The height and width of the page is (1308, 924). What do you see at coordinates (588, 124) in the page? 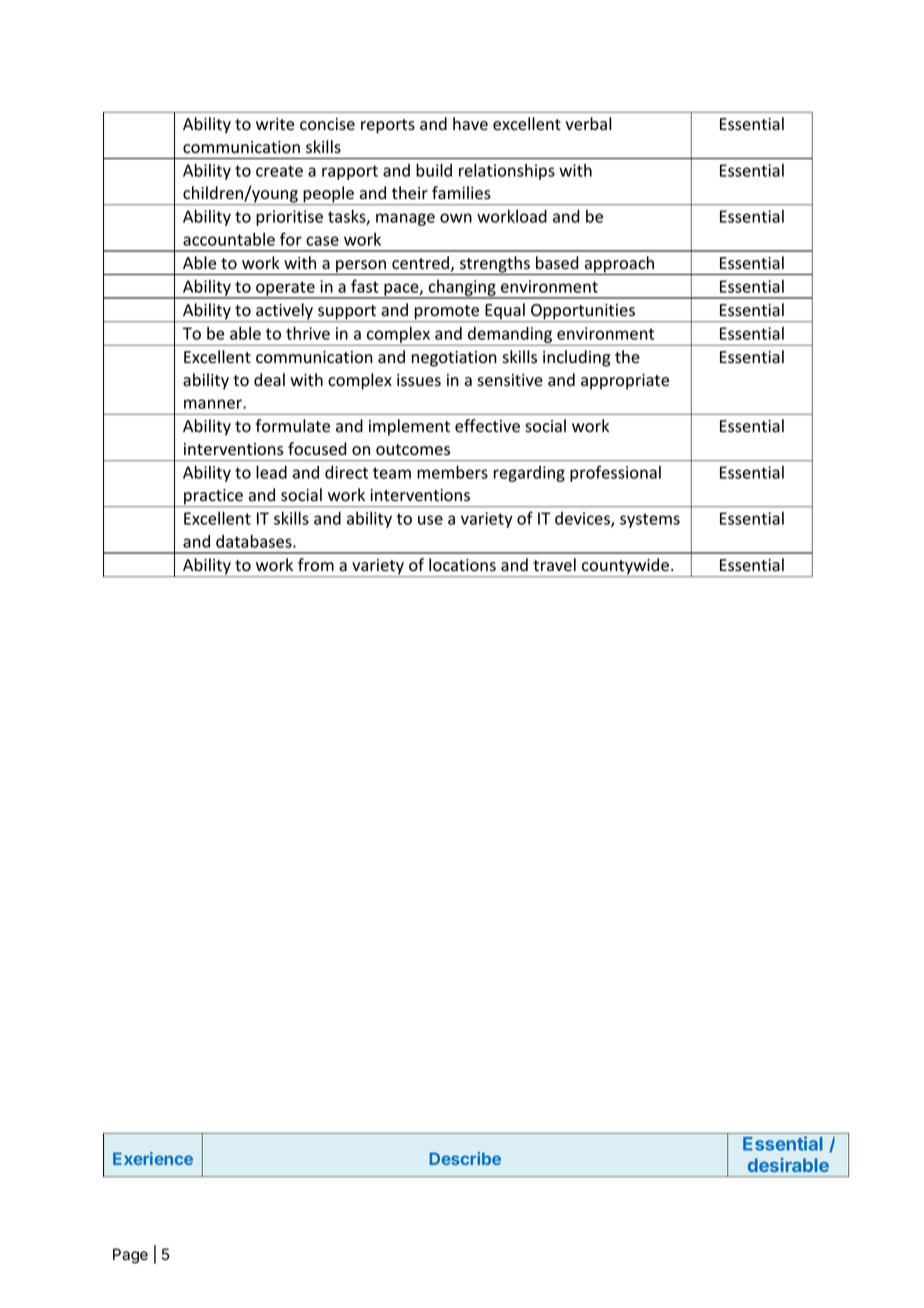
I see `verbal` at bounding box center [588, 124].
